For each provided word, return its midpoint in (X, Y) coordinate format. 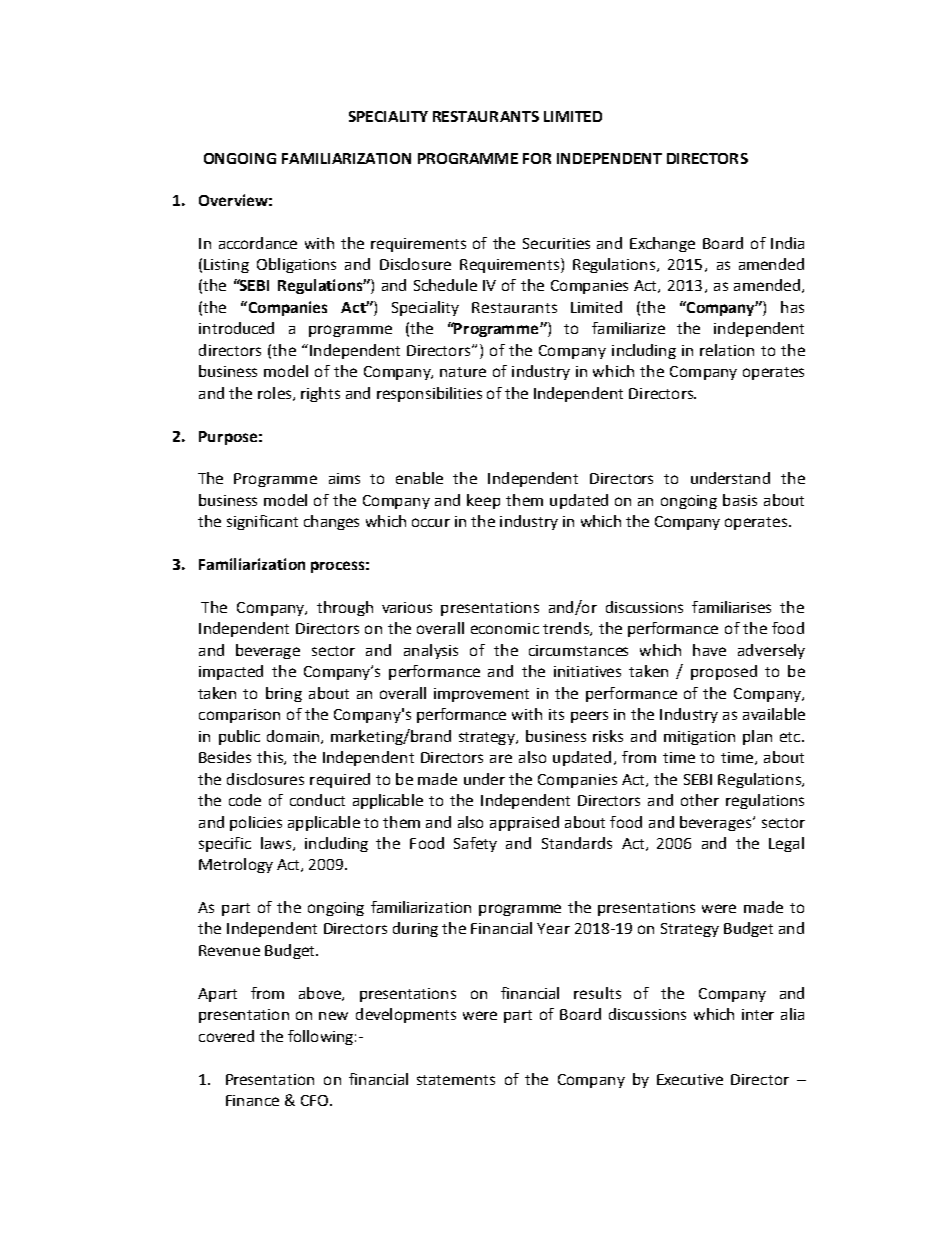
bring (284, 694)
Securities (556, 243)
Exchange (662, 244)
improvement (481, 695)
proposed (724, 672)
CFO (316, 1100)
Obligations (296, 265)
